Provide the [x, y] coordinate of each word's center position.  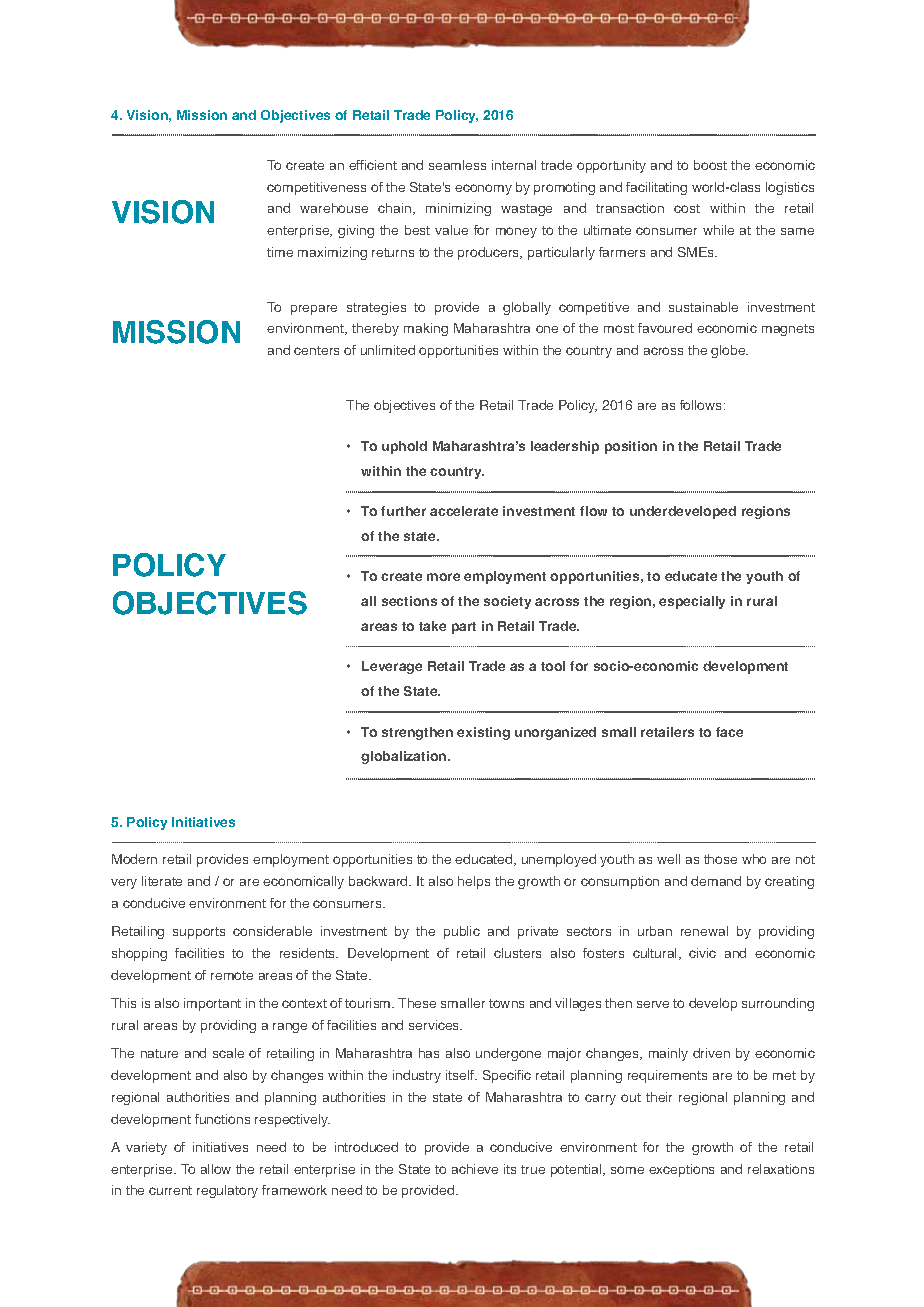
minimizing [458, 209]
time [280, 252]
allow [216, 1169]
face [729, 732]
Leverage [392, 667]
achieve [475, 1169]
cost [687, 208]
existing [483, 733]
